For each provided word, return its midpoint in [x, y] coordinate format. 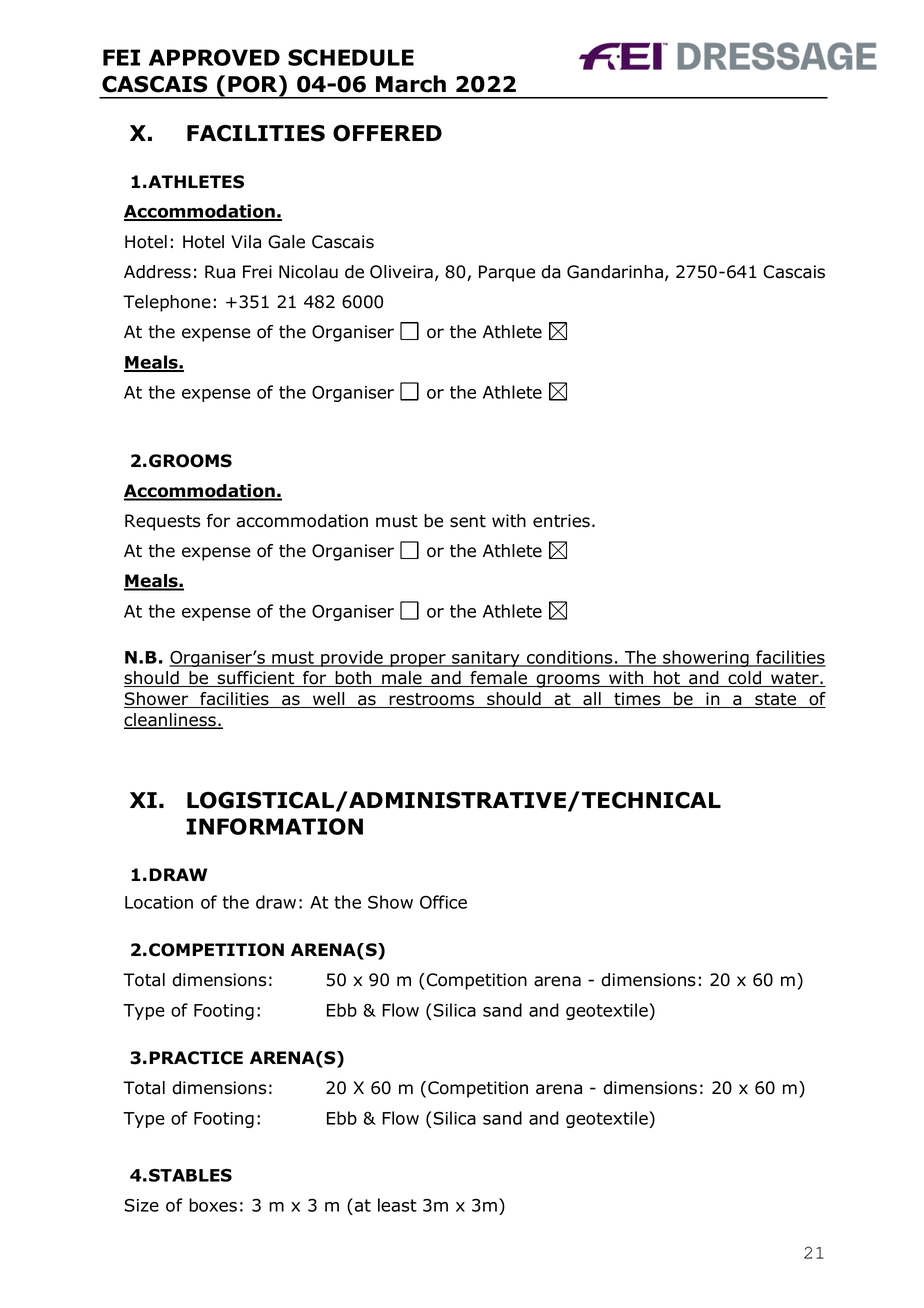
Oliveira [401, 272]
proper [418, 660]
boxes [213, 1205]
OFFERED [387, 133]
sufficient [256, 679]
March [411, 84]
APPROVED [214, 57]
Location [159, 902]
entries [561, 521]
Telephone [167, 303]
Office [443, 902]
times [637, 700]
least [397, 1205]
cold [744, 679]
